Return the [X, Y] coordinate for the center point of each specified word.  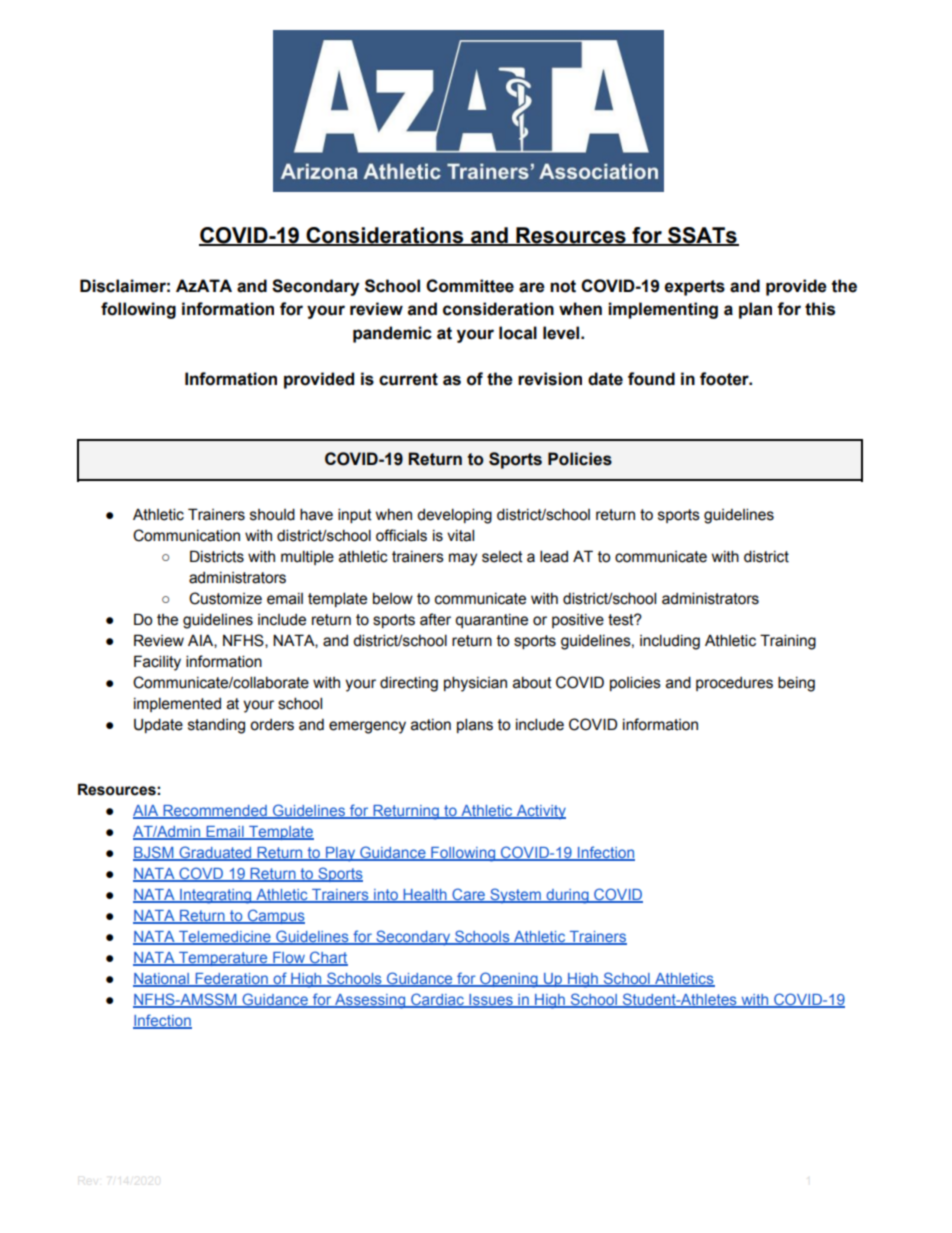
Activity [540, 812]
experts [694, 288]
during [567, 896]
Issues [491, 1001]
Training [788, 642]
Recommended [215, 812]
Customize [225, 598]
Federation [231, 980]
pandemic [392, 334]
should [272, 514]
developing [454, 516]
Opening [509, 980]
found [651, 379]
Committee [470, 286]
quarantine [491, 621]
